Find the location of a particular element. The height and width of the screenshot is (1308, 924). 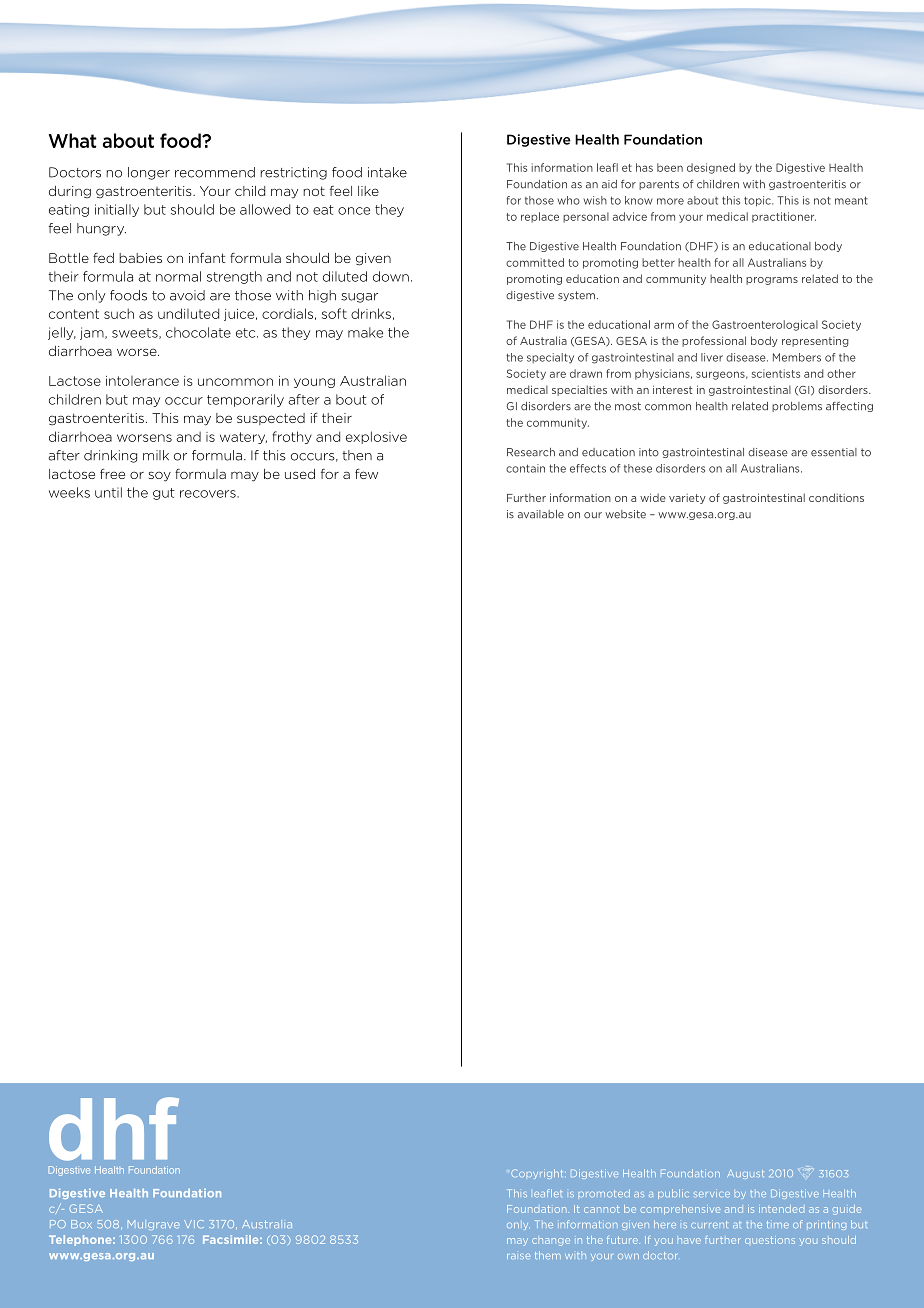

topic is located at coordinates (758, 201).
